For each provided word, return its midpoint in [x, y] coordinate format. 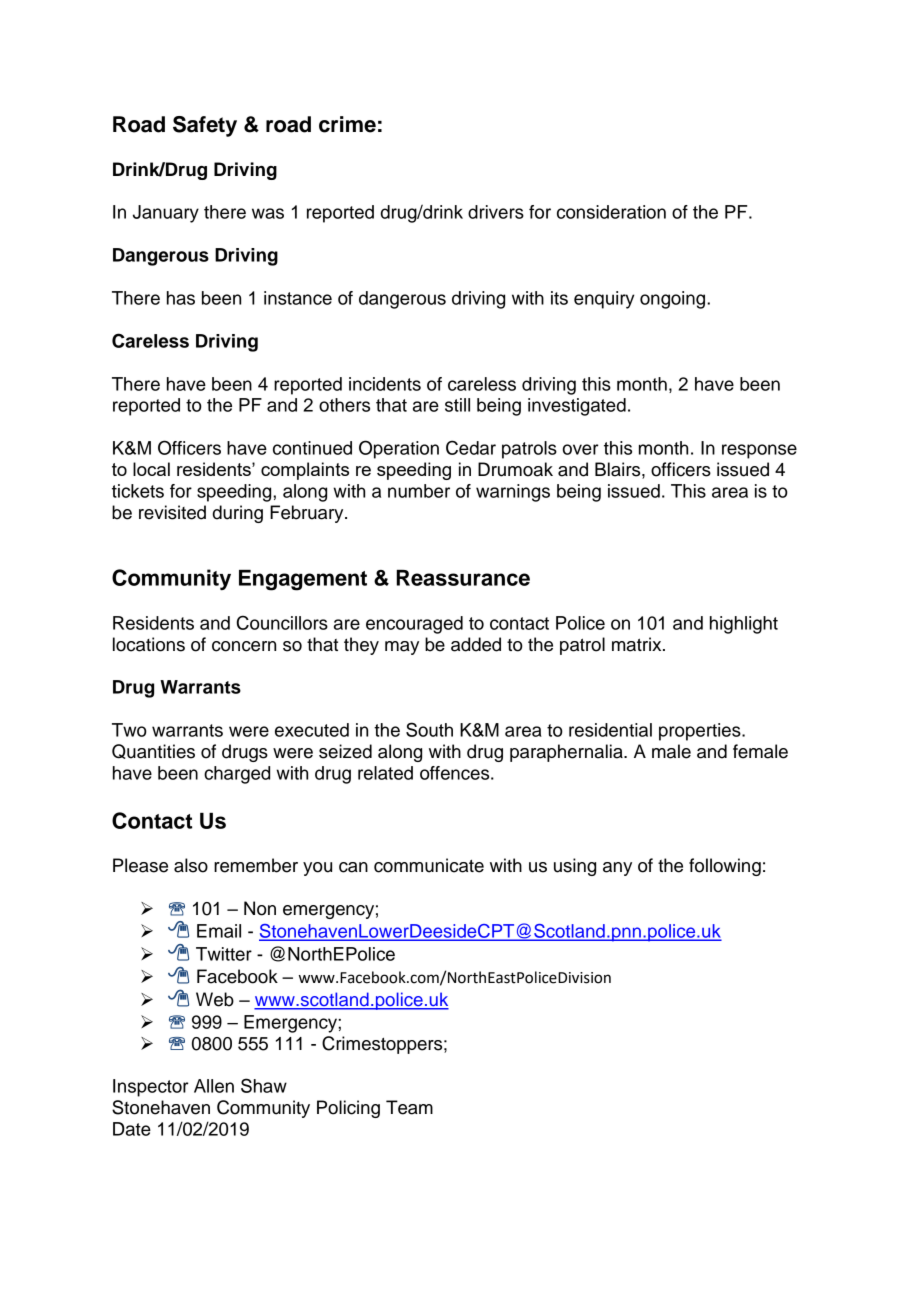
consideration [611, 212]
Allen [214, 1086]
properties [701, 732]
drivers [496, 212]
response [759, 451]
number [419, 491]
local [151, 469]
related [385, 773]
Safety [205, 126]
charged [237, 775]
